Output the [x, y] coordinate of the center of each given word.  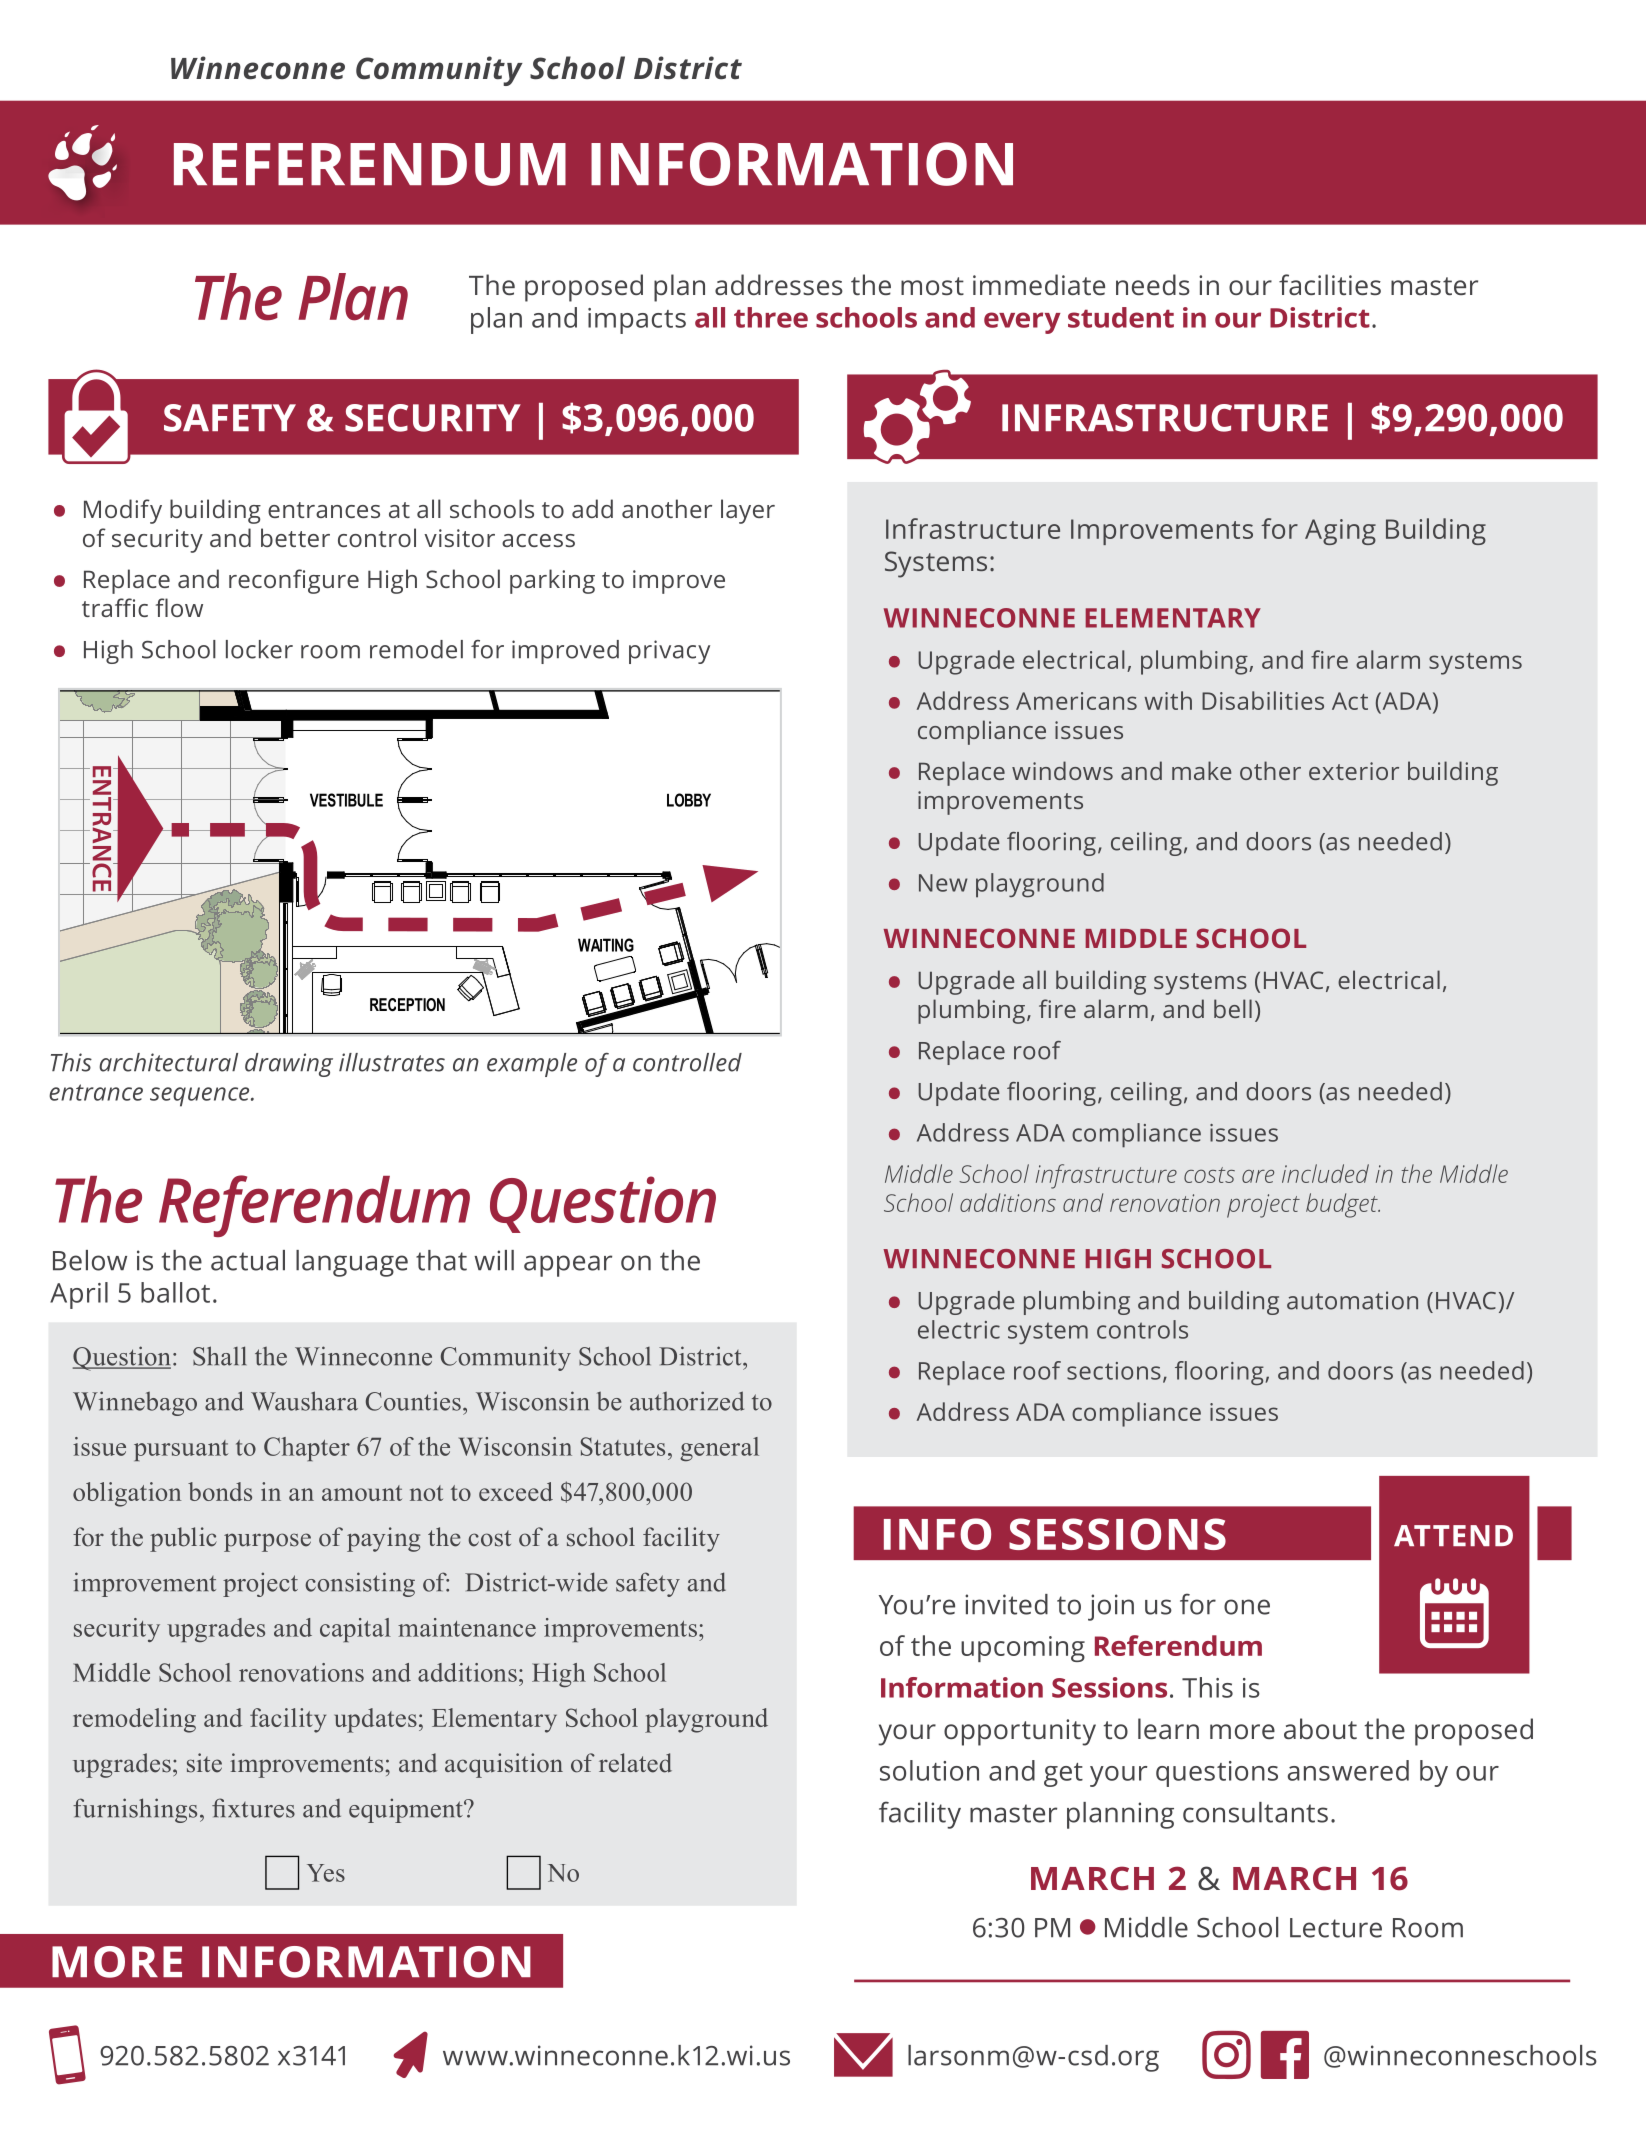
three [771, 317]
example [532, 1065]
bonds [220, 1491]
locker [259, 649]
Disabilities [1263, 700]
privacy [669, 652]
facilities [1330, 284]
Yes [326, 1873]
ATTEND [1453, 1535]
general [719, 1449]
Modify [123, 511]
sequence [201, 1097]
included [1325, 1173]
